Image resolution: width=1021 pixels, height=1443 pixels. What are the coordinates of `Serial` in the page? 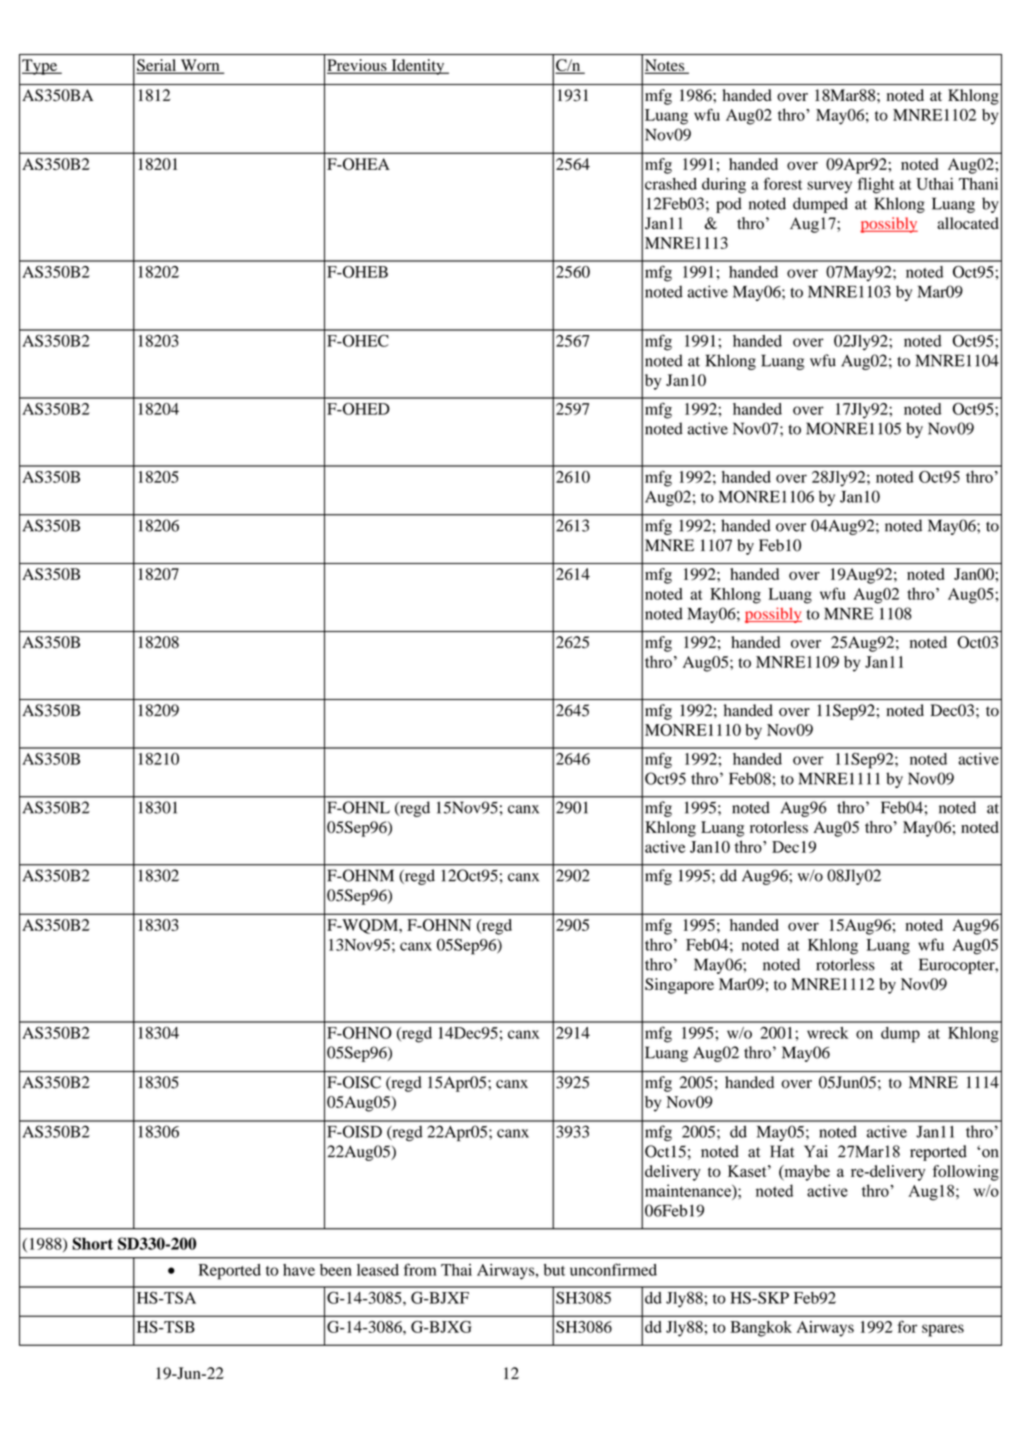 It's located at (157, 66).
